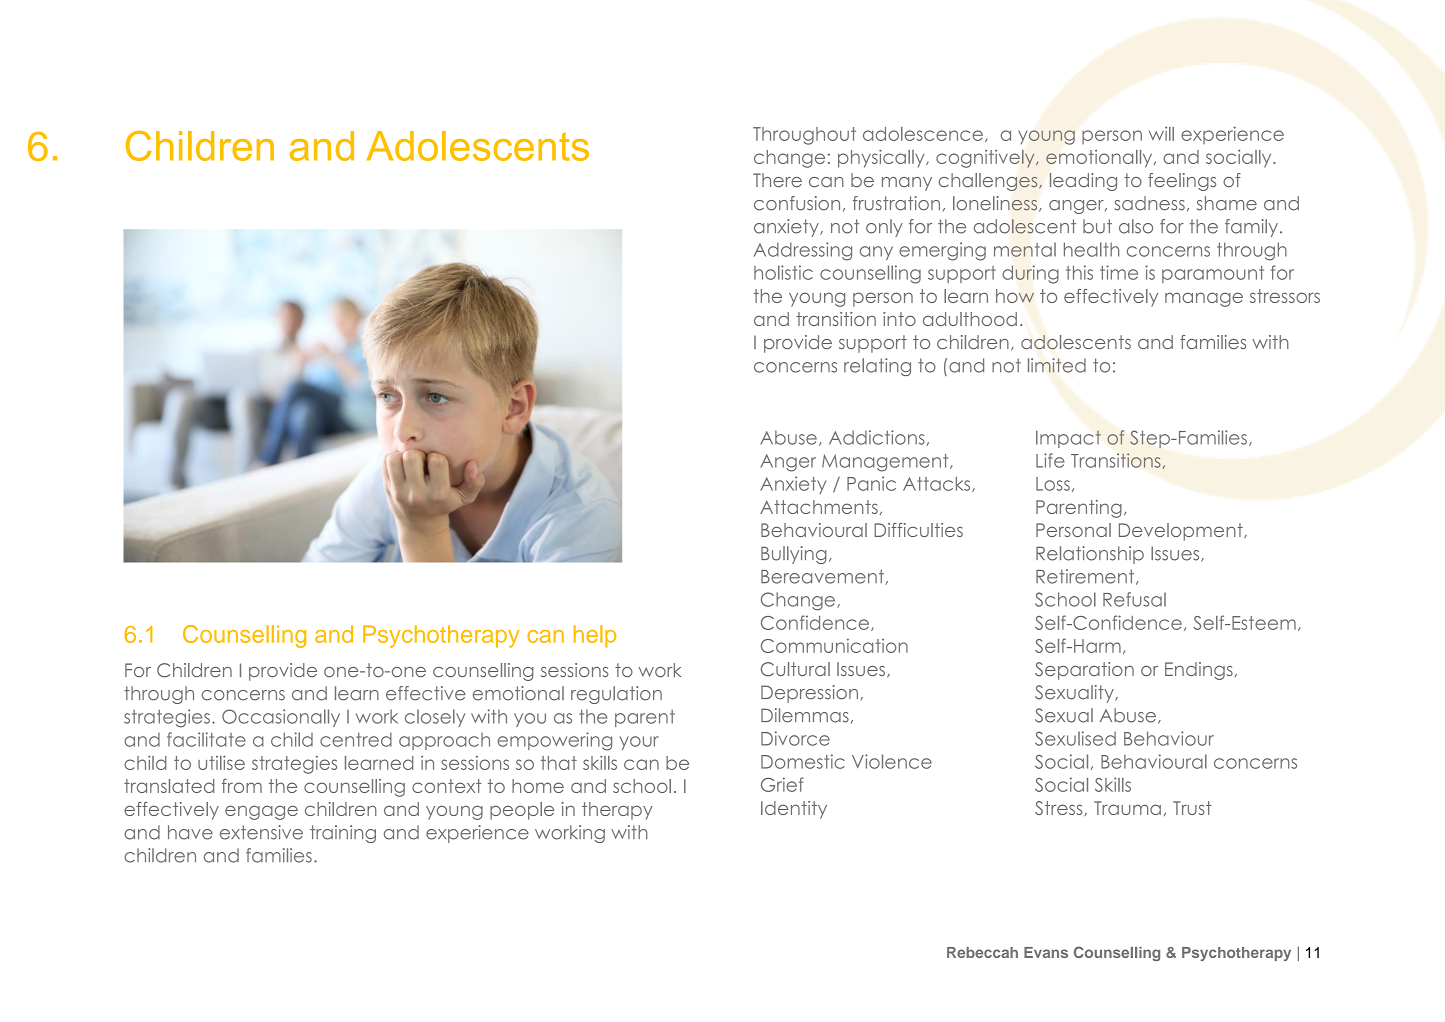 This image has width=1445, height=1022. Describe the element at coordinates (797, 203) in the image. I see `confusion` at that location.
